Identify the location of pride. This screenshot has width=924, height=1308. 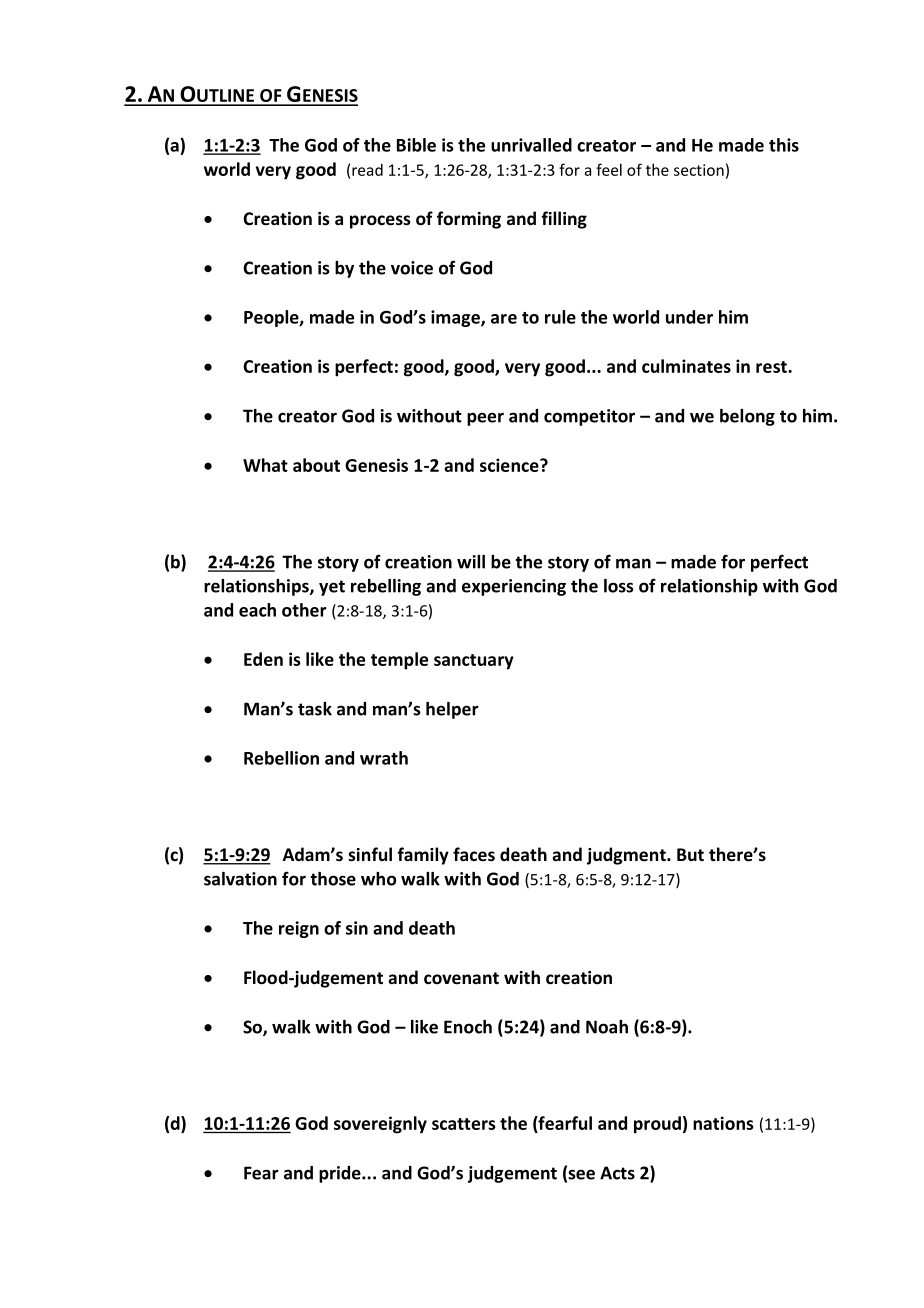
(341, 1174).
